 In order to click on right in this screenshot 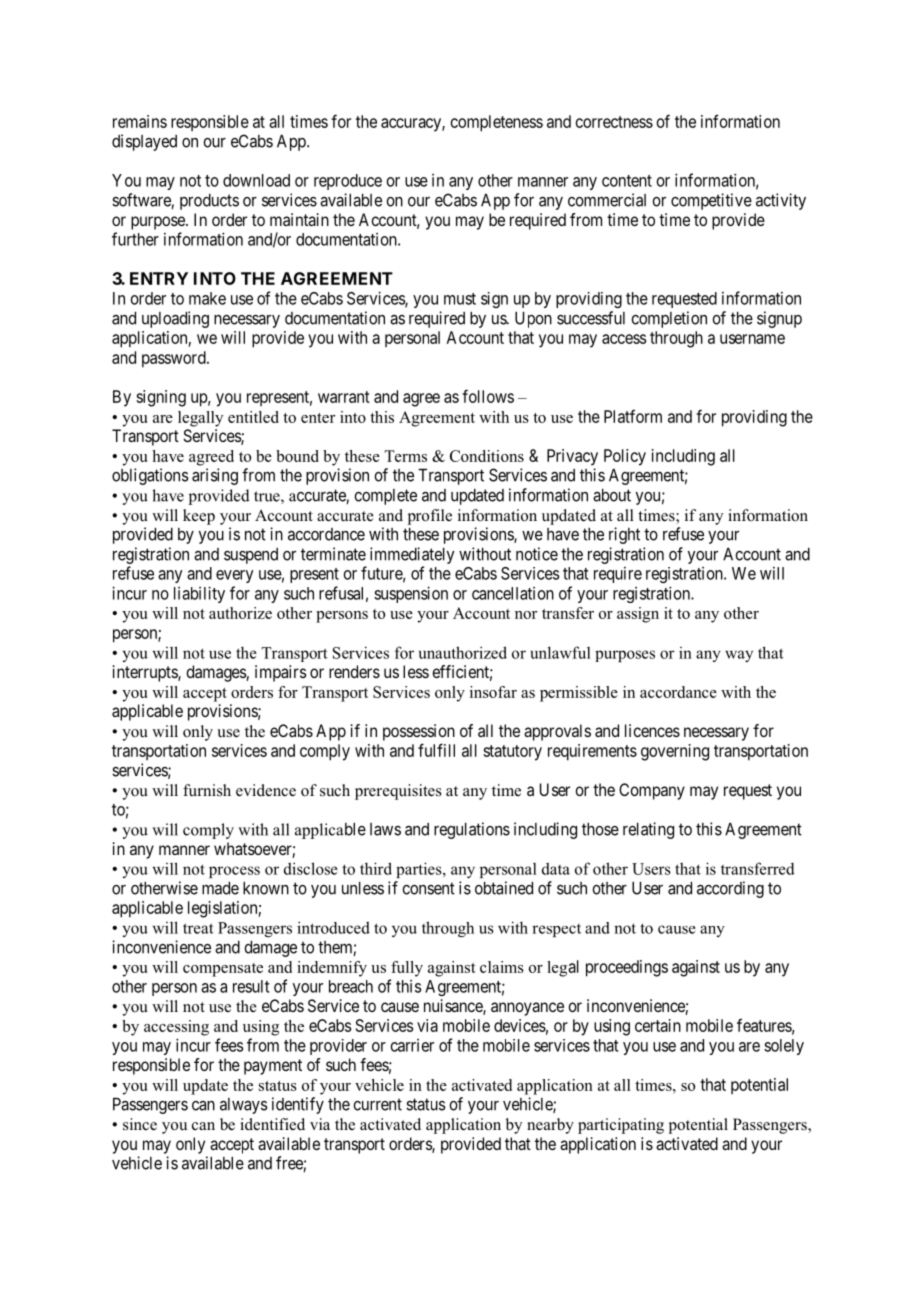, I will do `click(624, 535)`.
